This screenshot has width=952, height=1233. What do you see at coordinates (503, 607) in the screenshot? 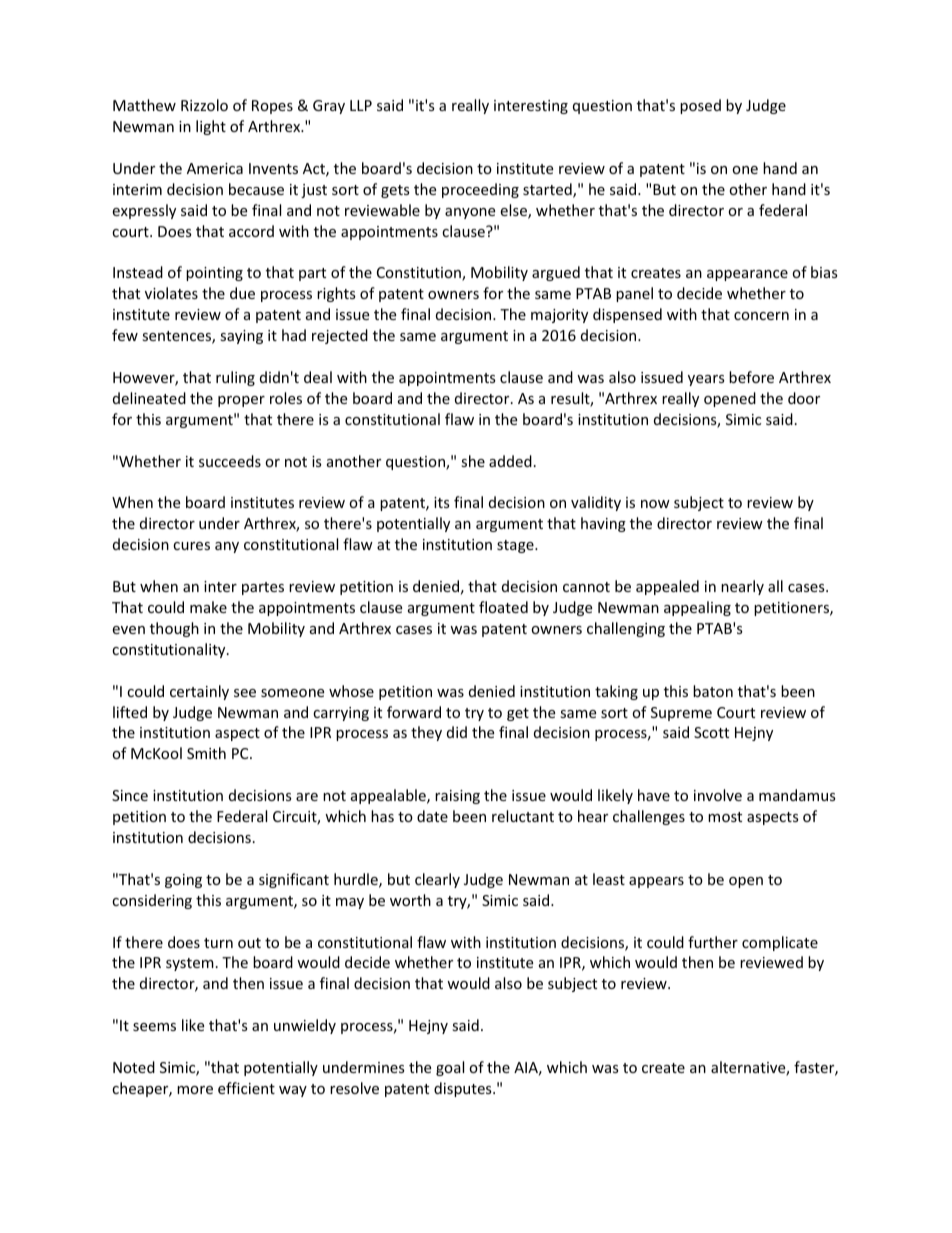
I see `floated` at bounding box center [503, 607].
